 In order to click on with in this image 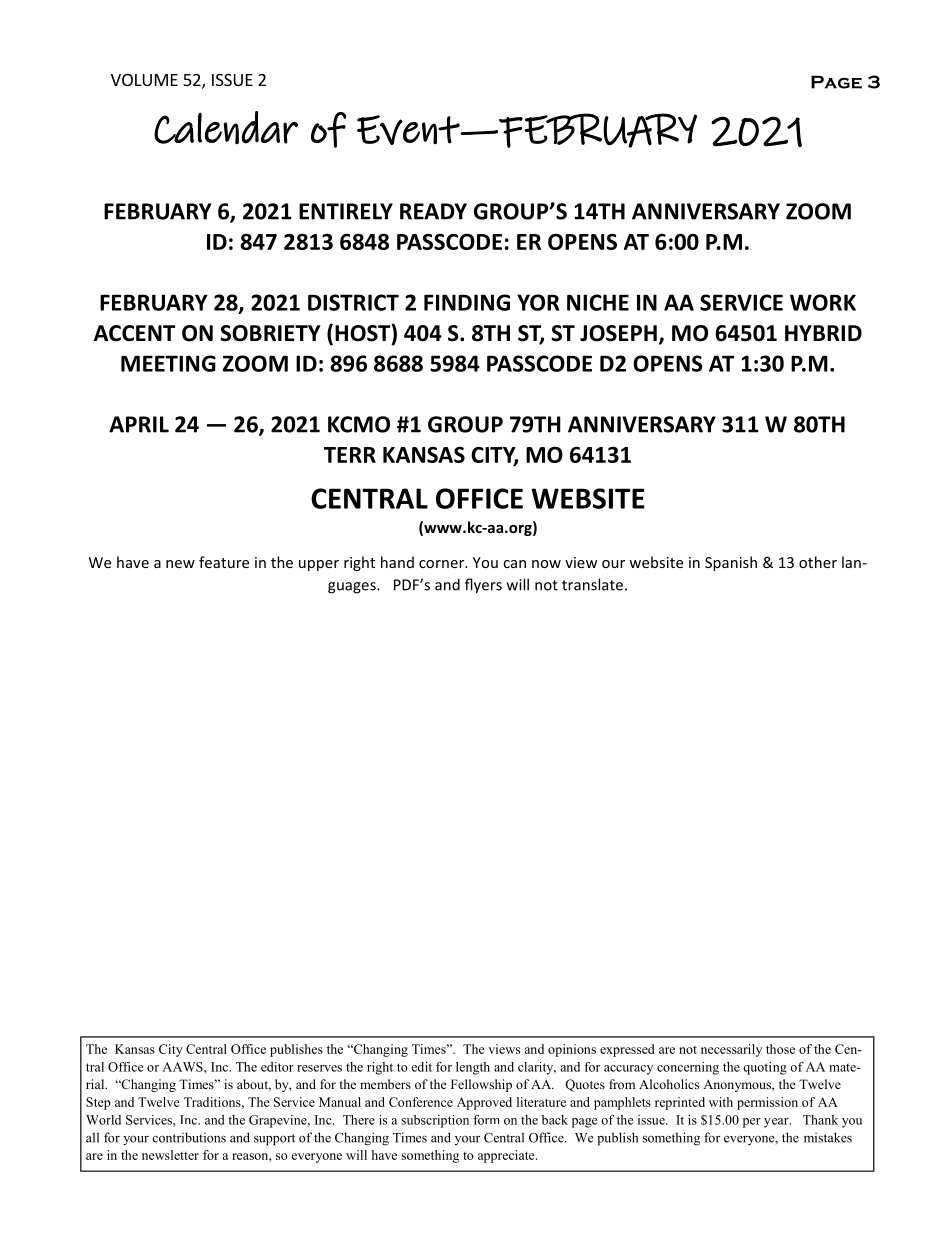, I will do `click(721, 1102)`.
